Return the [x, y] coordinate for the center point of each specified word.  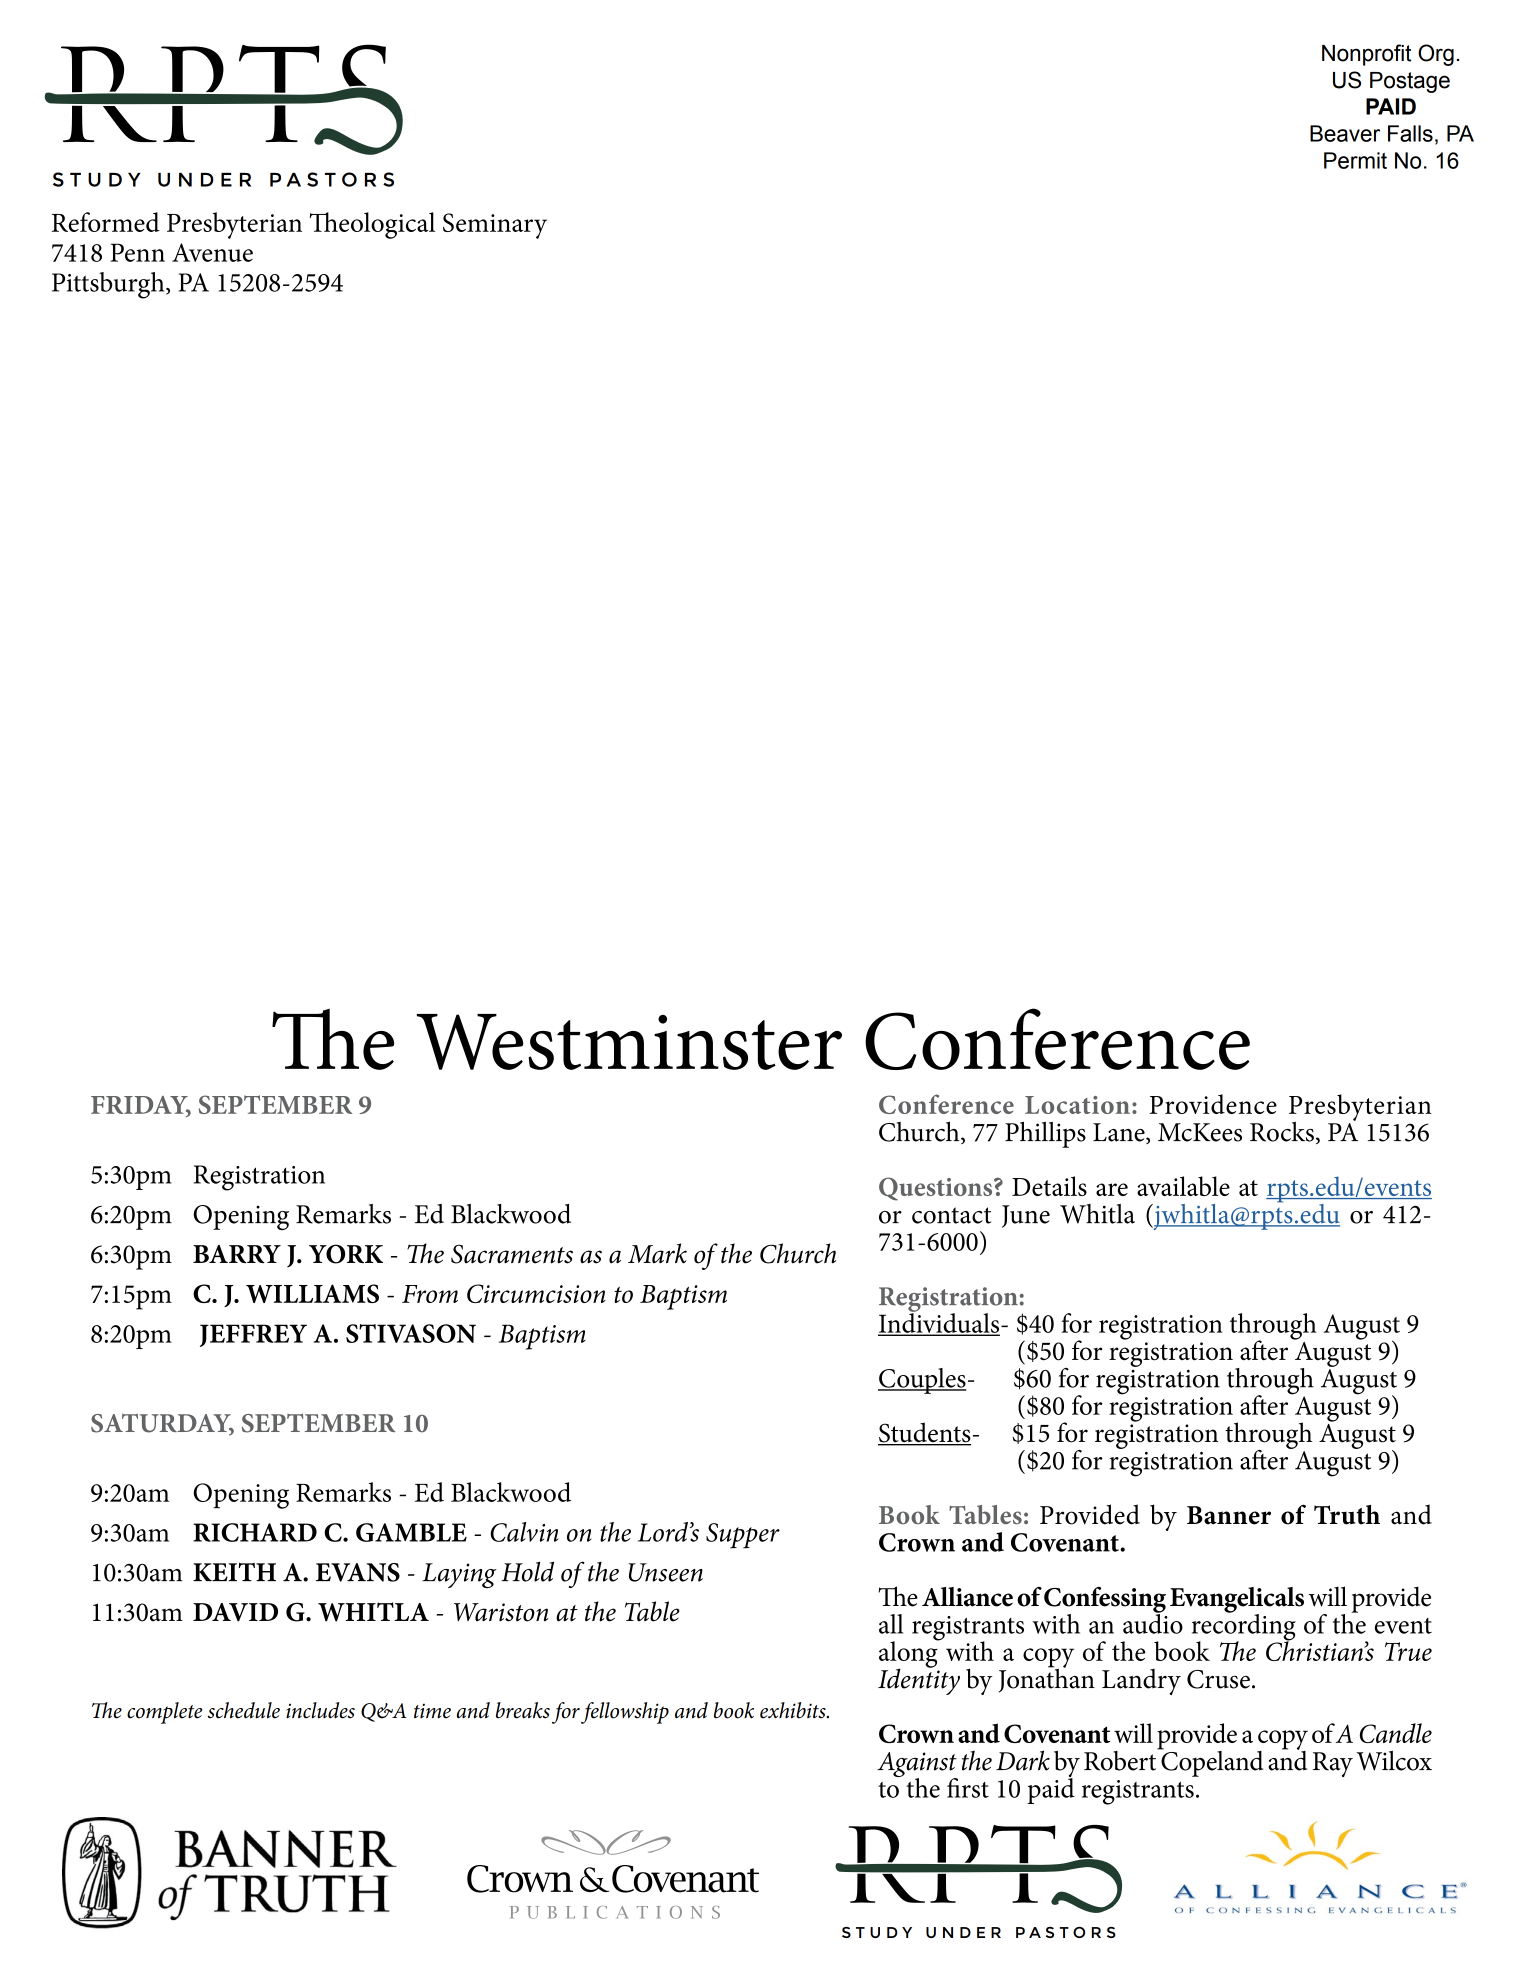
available [1183, 1186]
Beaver [1345, 133]
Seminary [495, 226]
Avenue [212, 252]
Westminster [629, 1042]
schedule [244, 1710]
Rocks [1282, 1132]
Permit [1355, 160]
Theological [372, 225]
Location [1077, 1105]
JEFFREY [253, 1335]
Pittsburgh [109, 285]
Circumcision [536, 1293]
